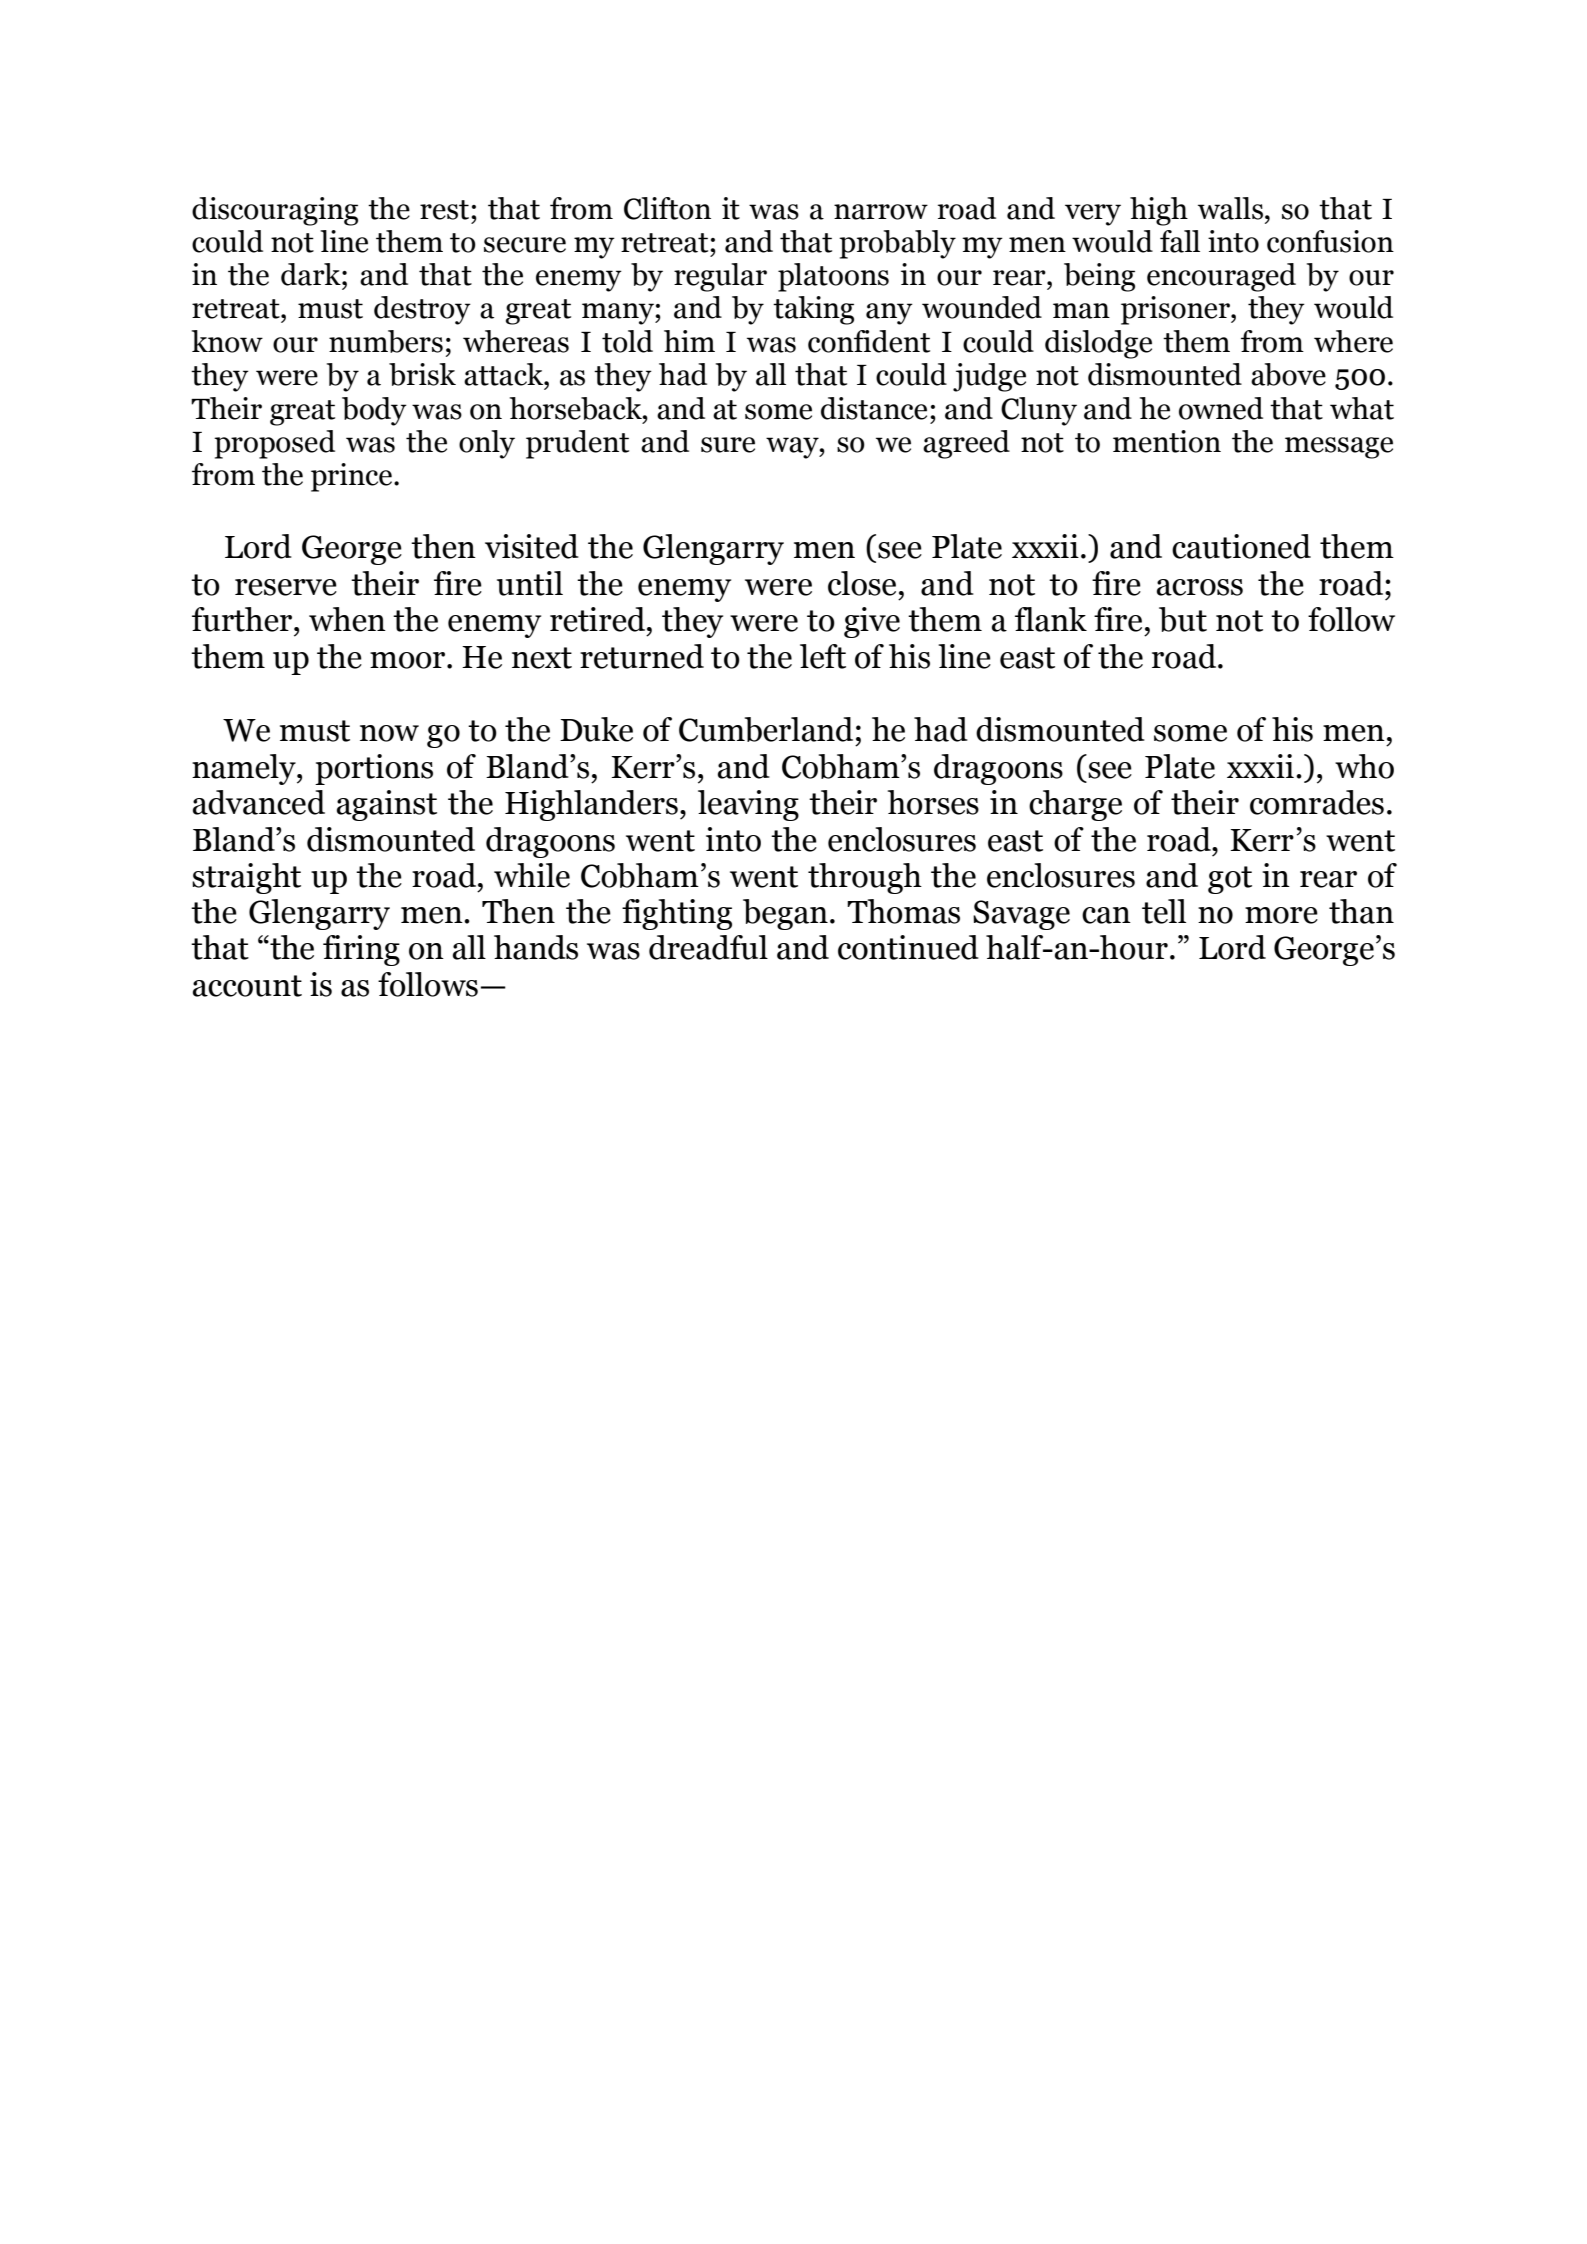 This screenshot has height=2244, width=1587. I want to click on when, so click(347, 619).
